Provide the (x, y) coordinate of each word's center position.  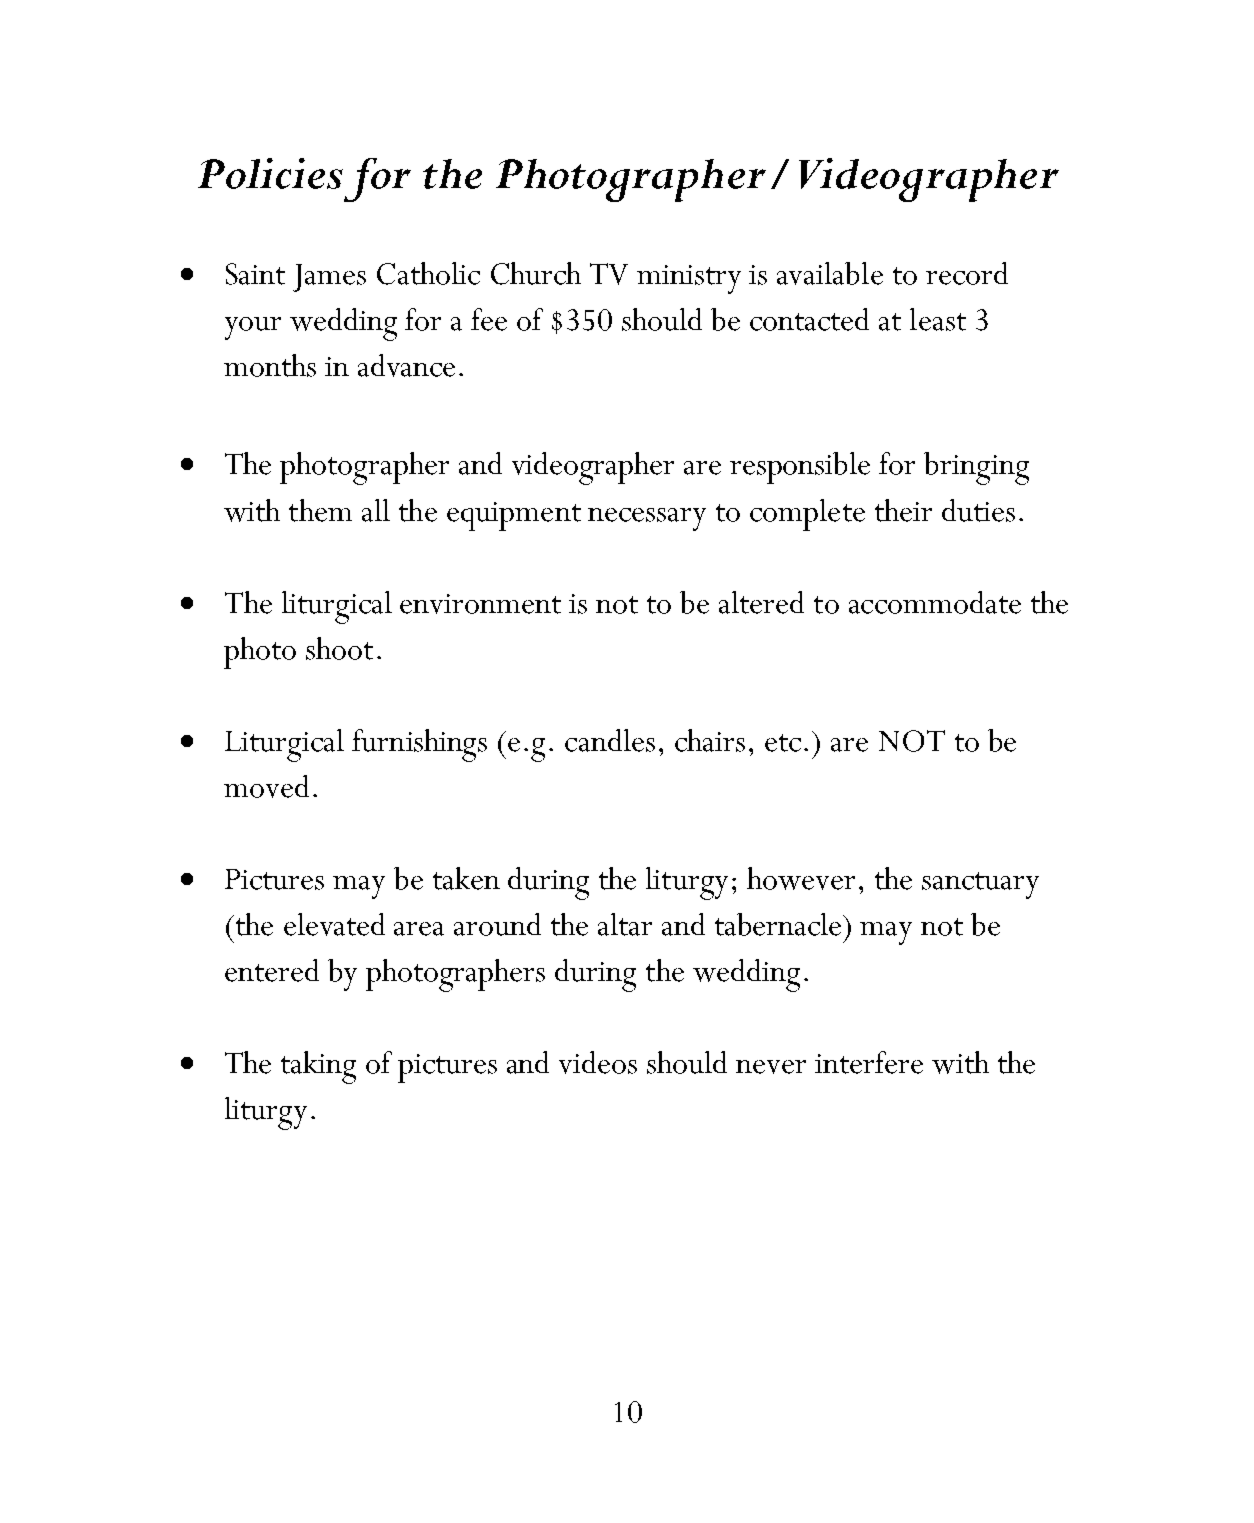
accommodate (935, 602)
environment (480, 604)
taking (318, 1067)
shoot (339, 648)
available (830, 273)
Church (536, 273)
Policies (270, 173)
